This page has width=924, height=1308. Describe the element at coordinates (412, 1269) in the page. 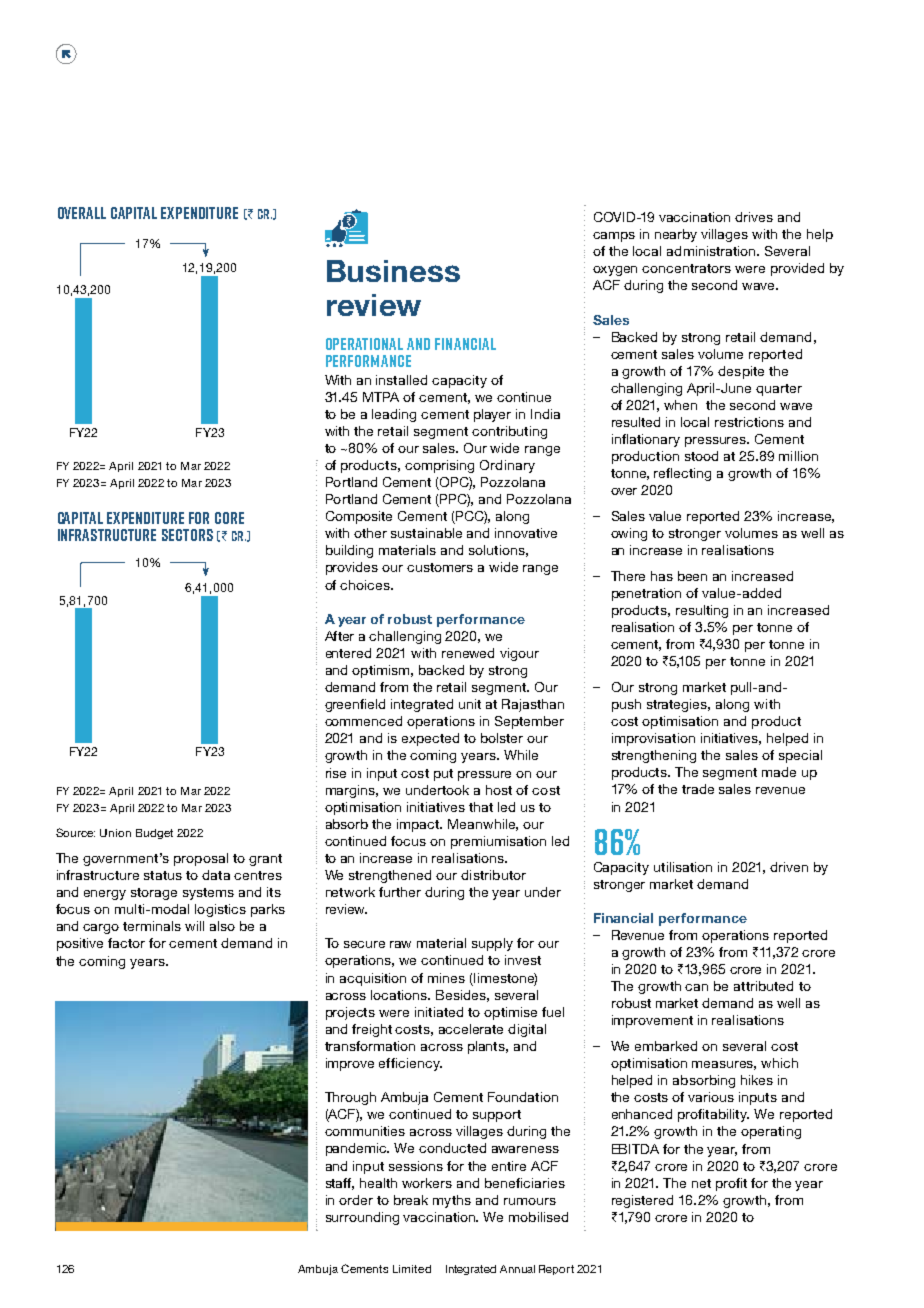

I see `Limited` at that location.
